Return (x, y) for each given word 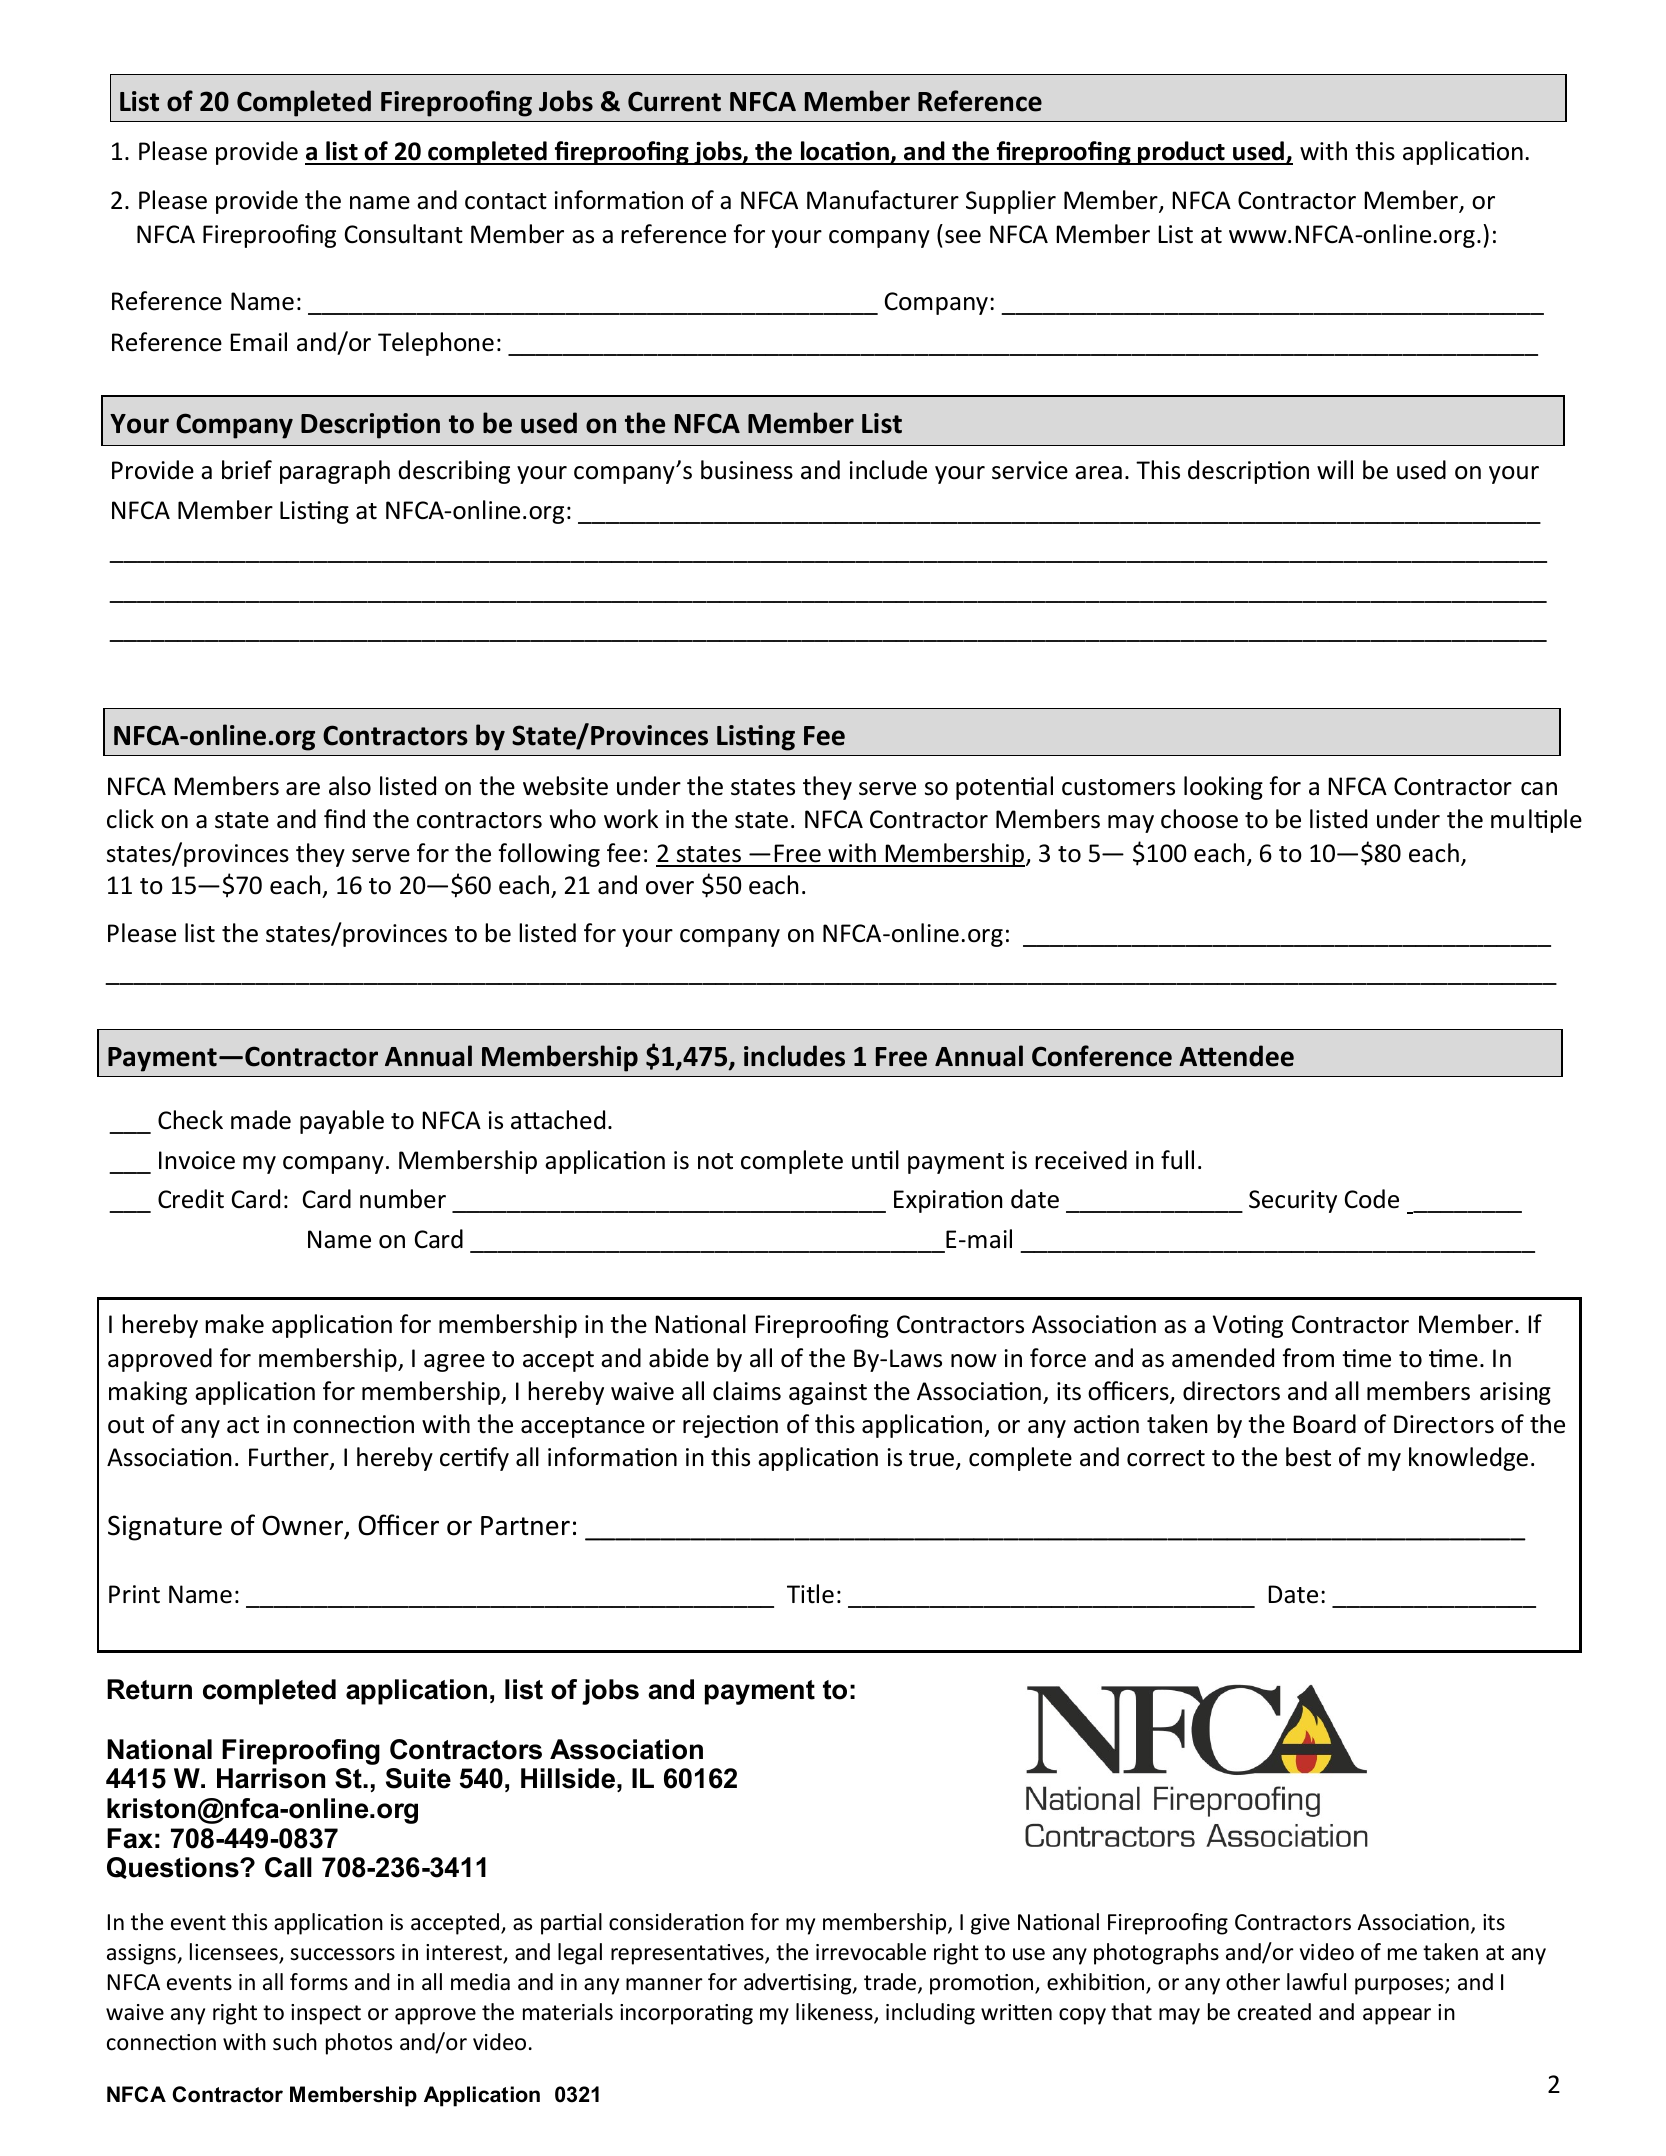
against (828, 1393)
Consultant (404, 234)
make (234, 1324)
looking (1223, 788)
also (350, 786)
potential (1004, 788)
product (1181, 153)
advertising (799, 1984)
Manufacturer (883, 200)
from (1308, 1358)
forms (319, 1982)
